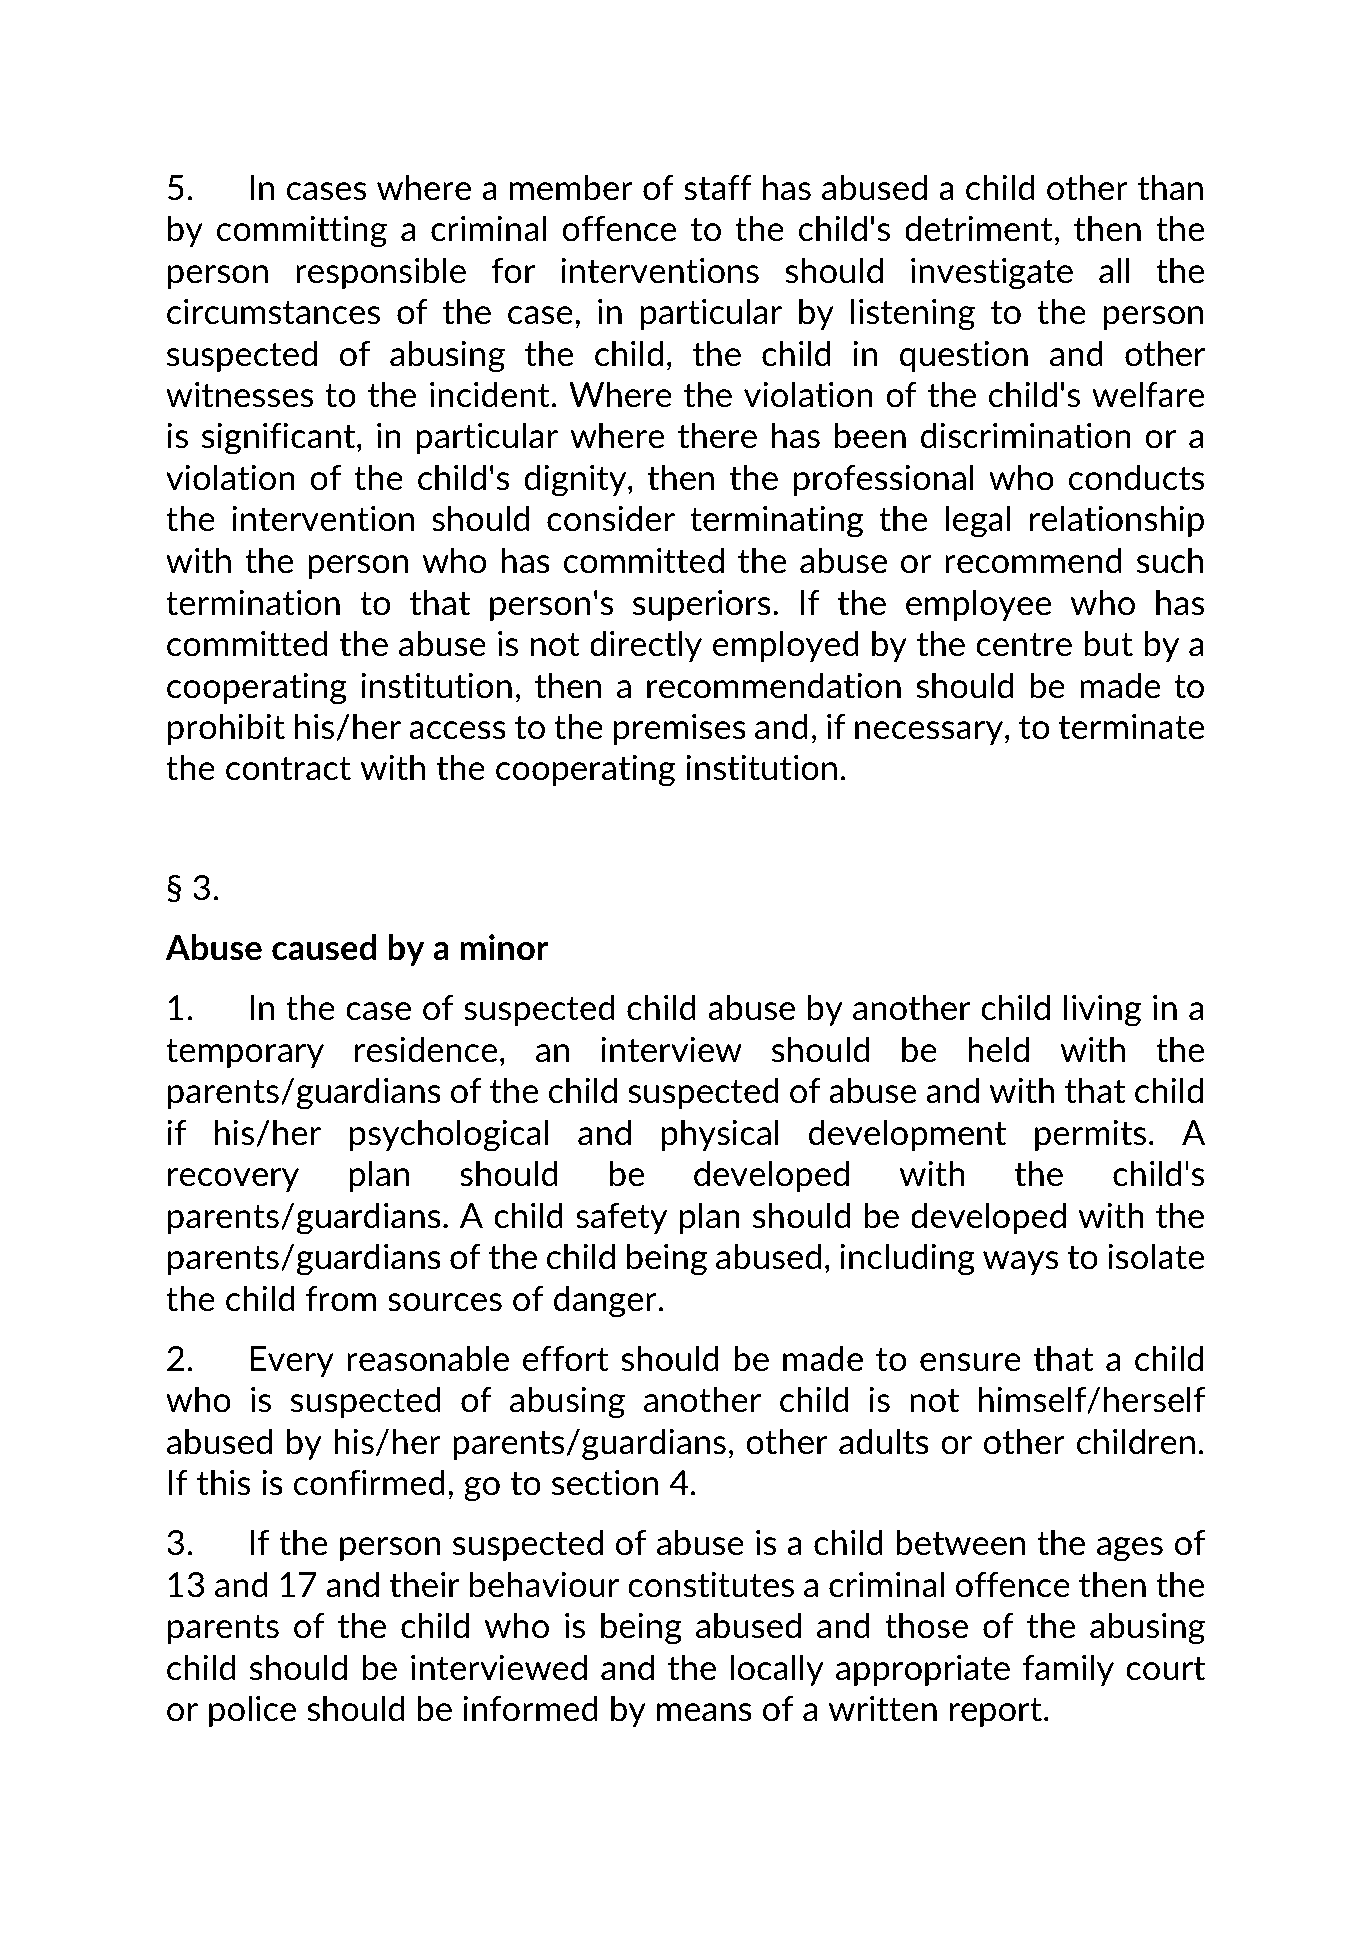 Image resolution: width=1371 pixels, height=1941 pixels. Describe the element at coordinates (718, 188) in the screenshot. I see `staff` at that location.
